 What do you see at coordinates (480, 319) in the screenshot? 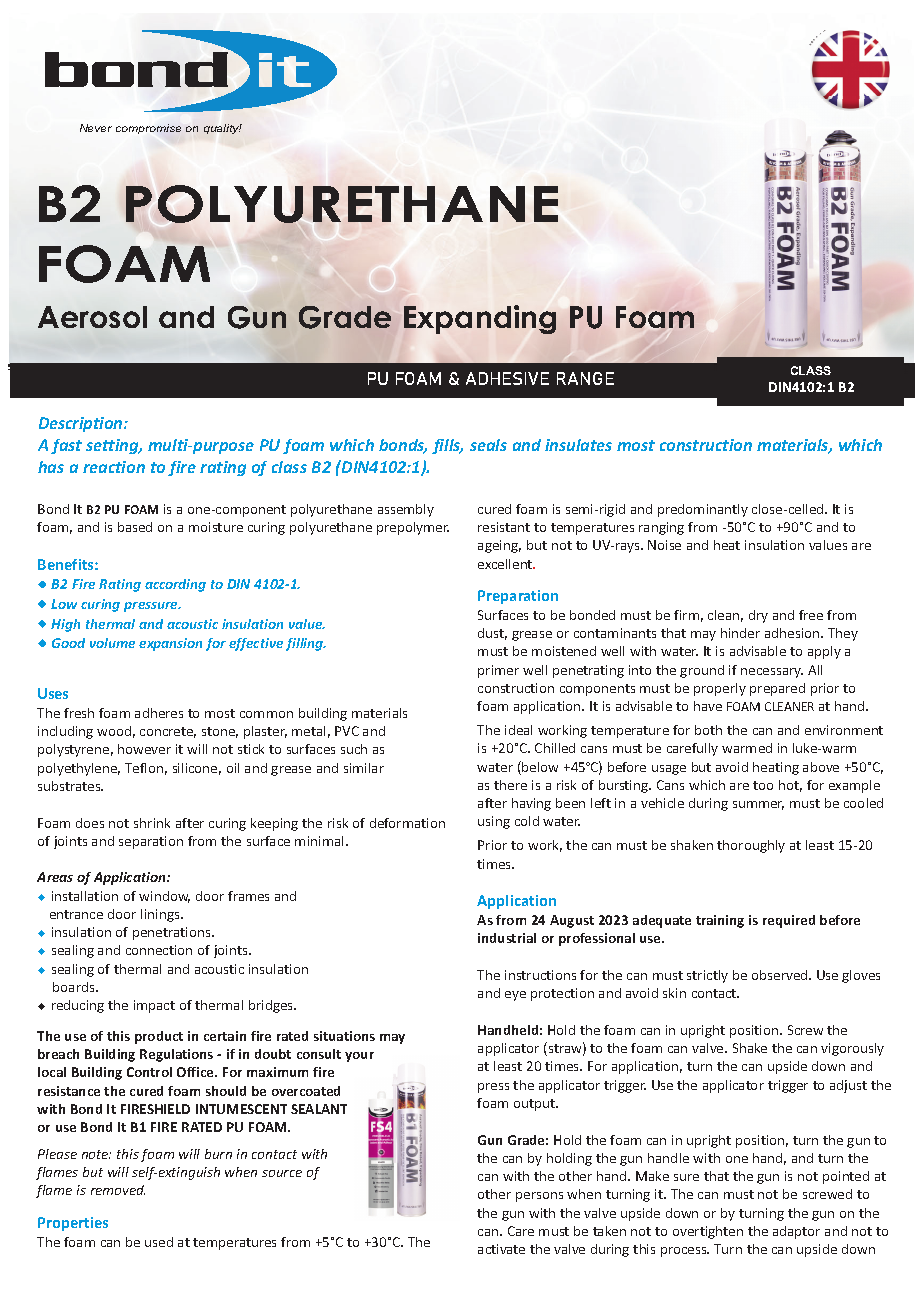
I see `Expanding` at bounding box center [480, 319].
